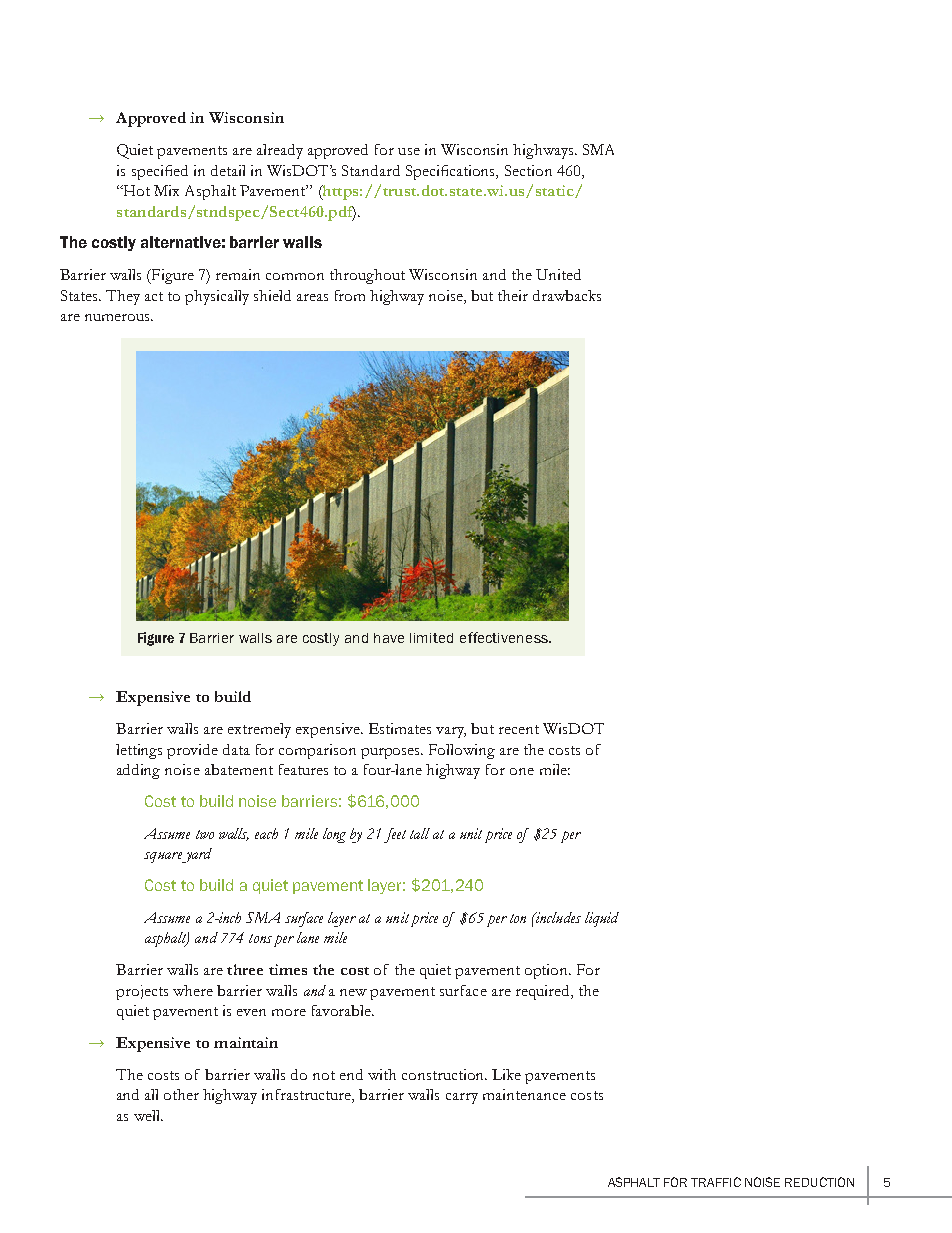 The width and height of the page is (952, 1233). Describe the element at coordinates (716, 1182) in the page. I see `TRAFFIC` at that location.
